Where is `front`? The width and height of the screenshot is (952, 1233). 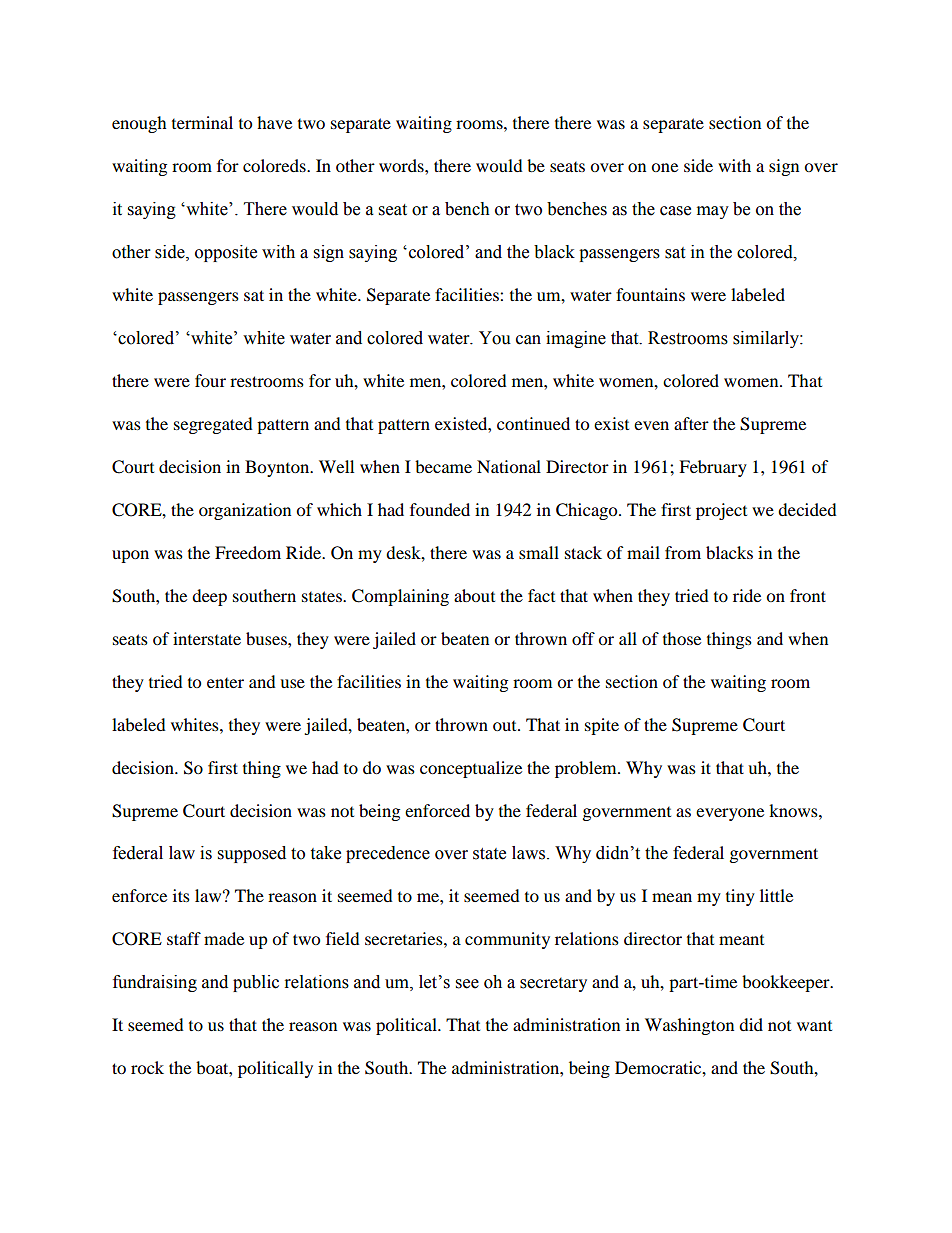
front is located at coordinates (808, 595).
